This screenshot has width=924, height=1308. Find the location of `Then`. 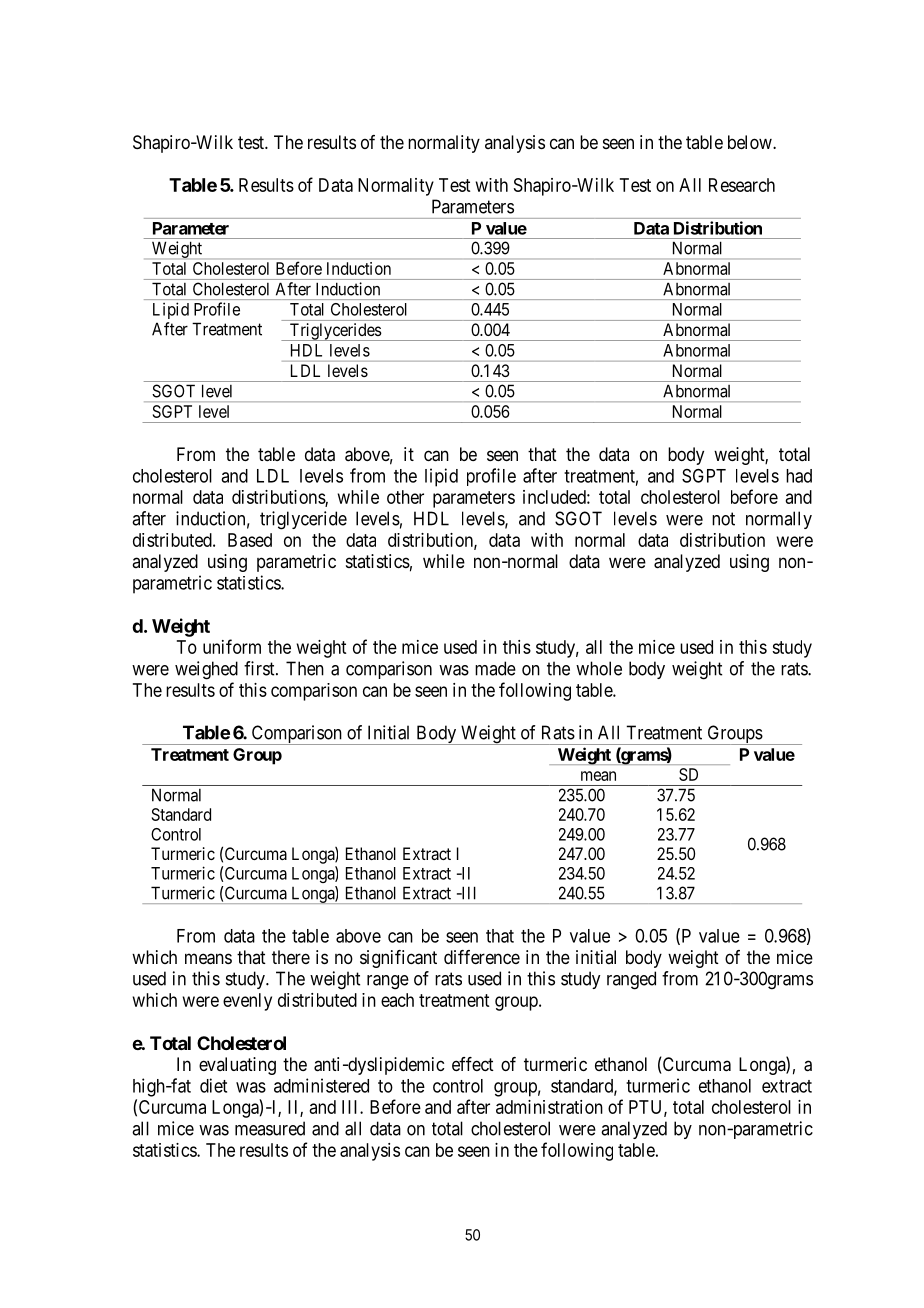

Then is located at coordinates (305, 668).
